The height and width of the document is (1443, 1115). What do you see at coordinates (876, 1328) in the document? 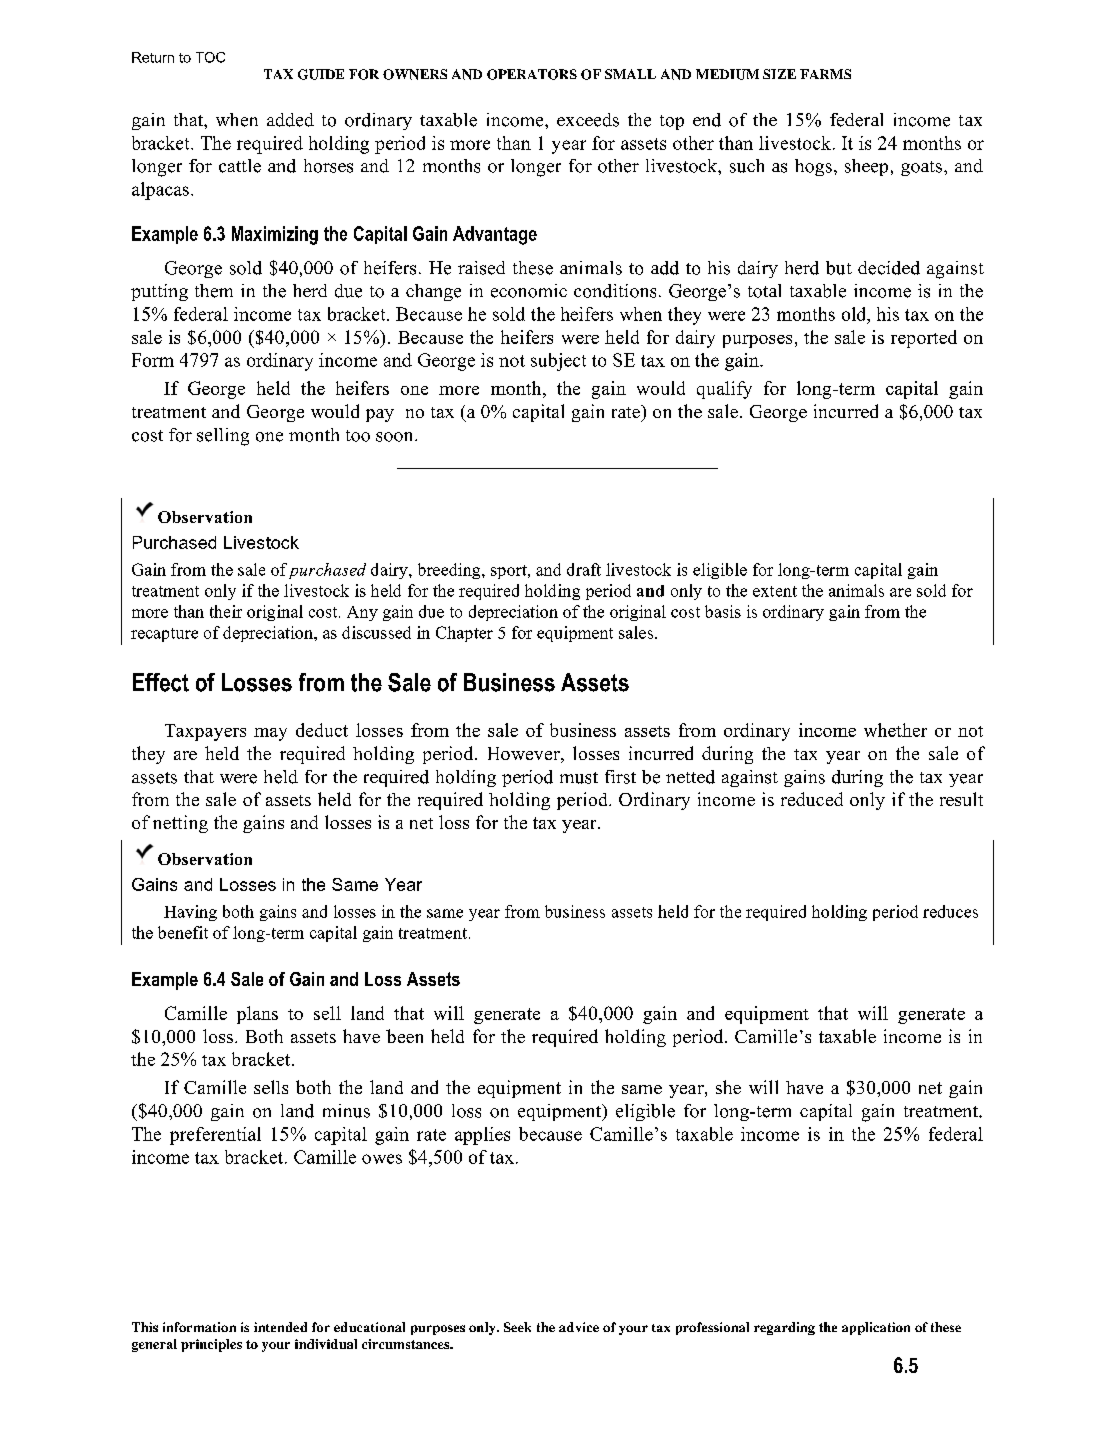
I see `application` at bounding box center [876, 1328].
